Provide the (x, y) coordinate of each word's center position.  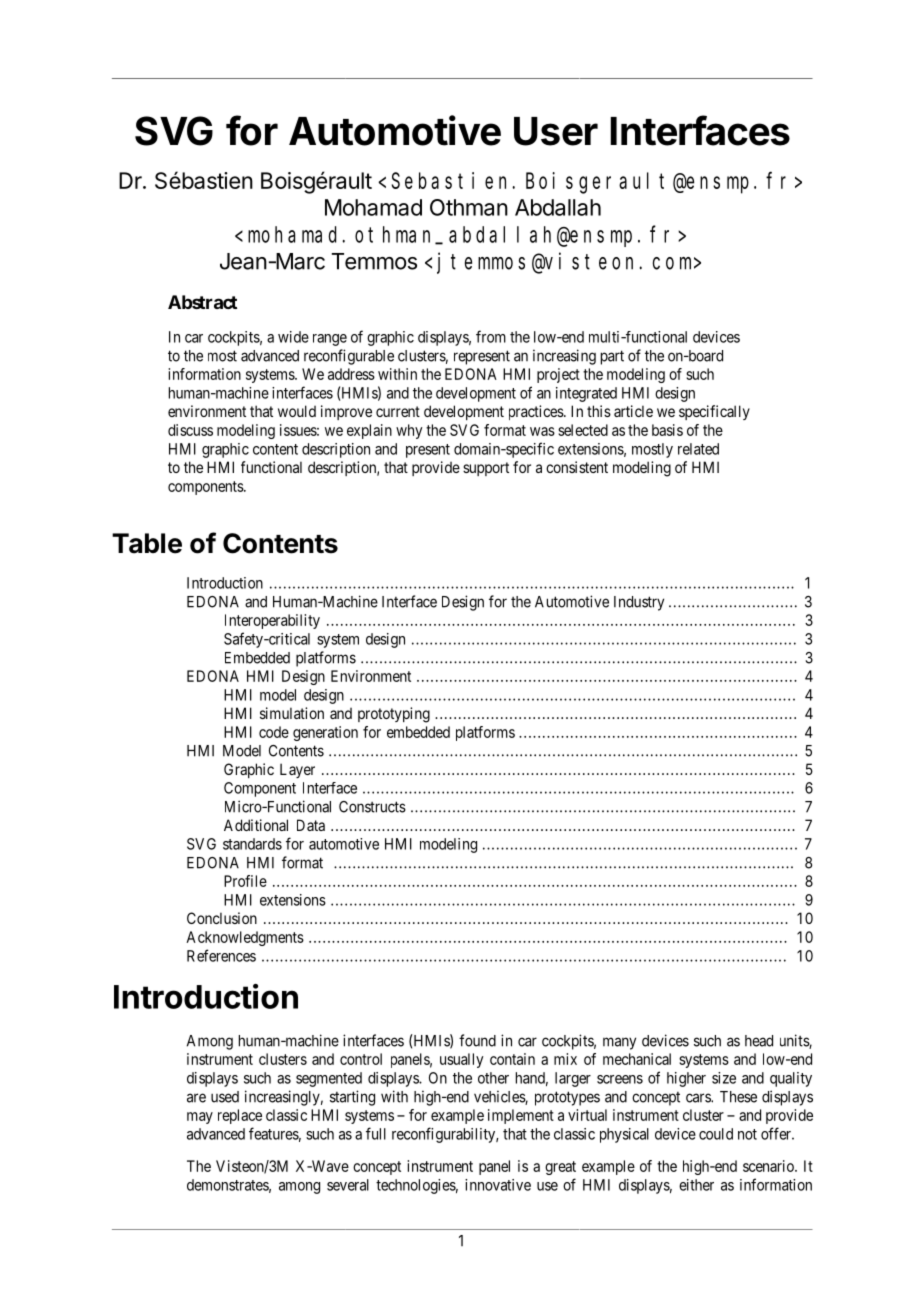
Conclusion (222, 918)
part (612, 357)
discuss (190, 430)
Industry (639, 603)
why (409, 431)
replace (240, 1116)
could (716, 1134)
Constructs (372, 807)
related (698, 449)
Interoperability (272, 621)
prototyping (394, 715)
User (556, 131)
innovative (498, 1185)
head (759, 1041)
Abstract (202, 302)
